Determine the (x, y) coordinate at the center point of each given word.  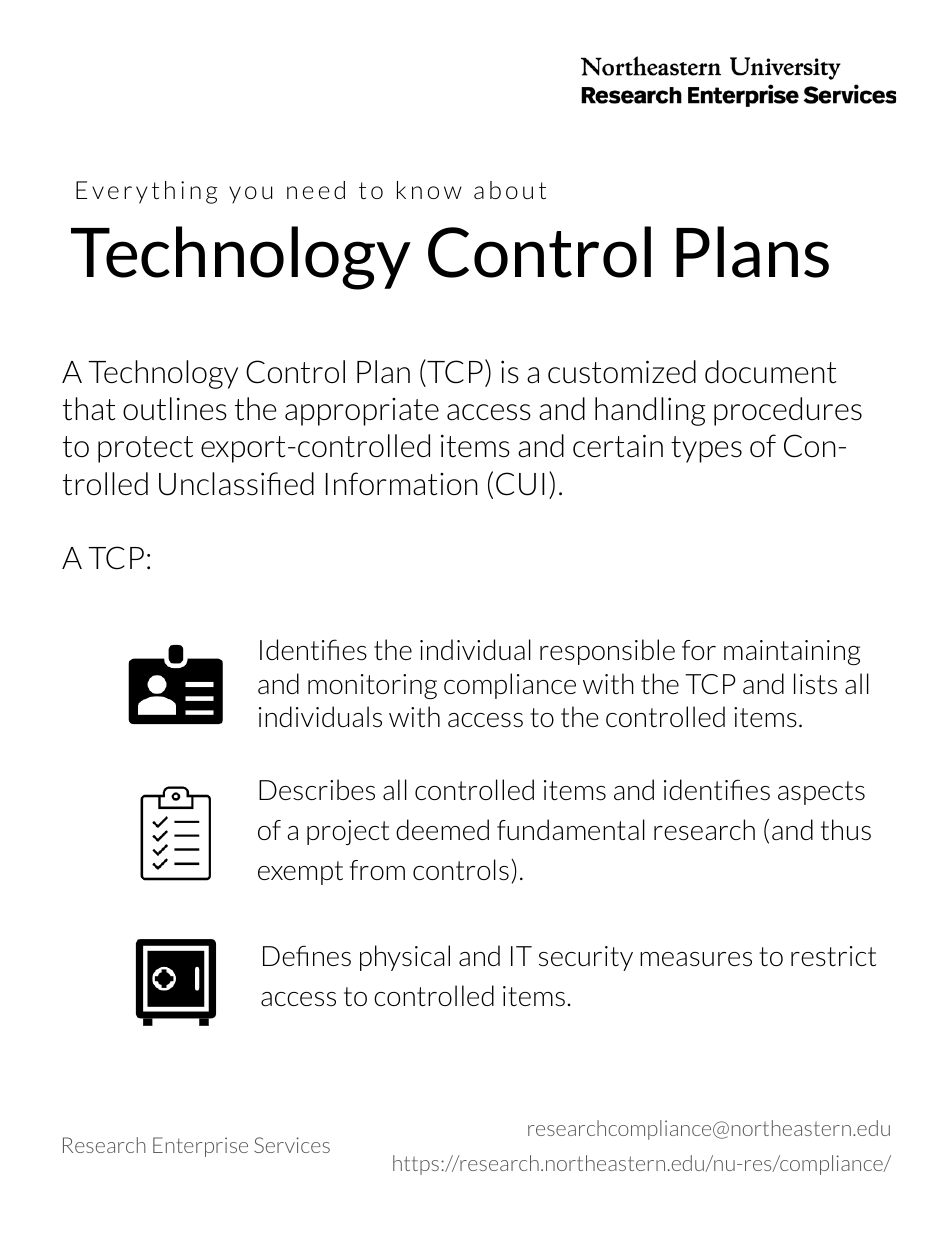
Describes (317, 790)
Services (292, 1145)
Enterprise (200, 1147)
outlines (175, 409)
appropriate (362, 412)
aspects (821, 793)
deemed (442, 829)
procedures (788, 411)
